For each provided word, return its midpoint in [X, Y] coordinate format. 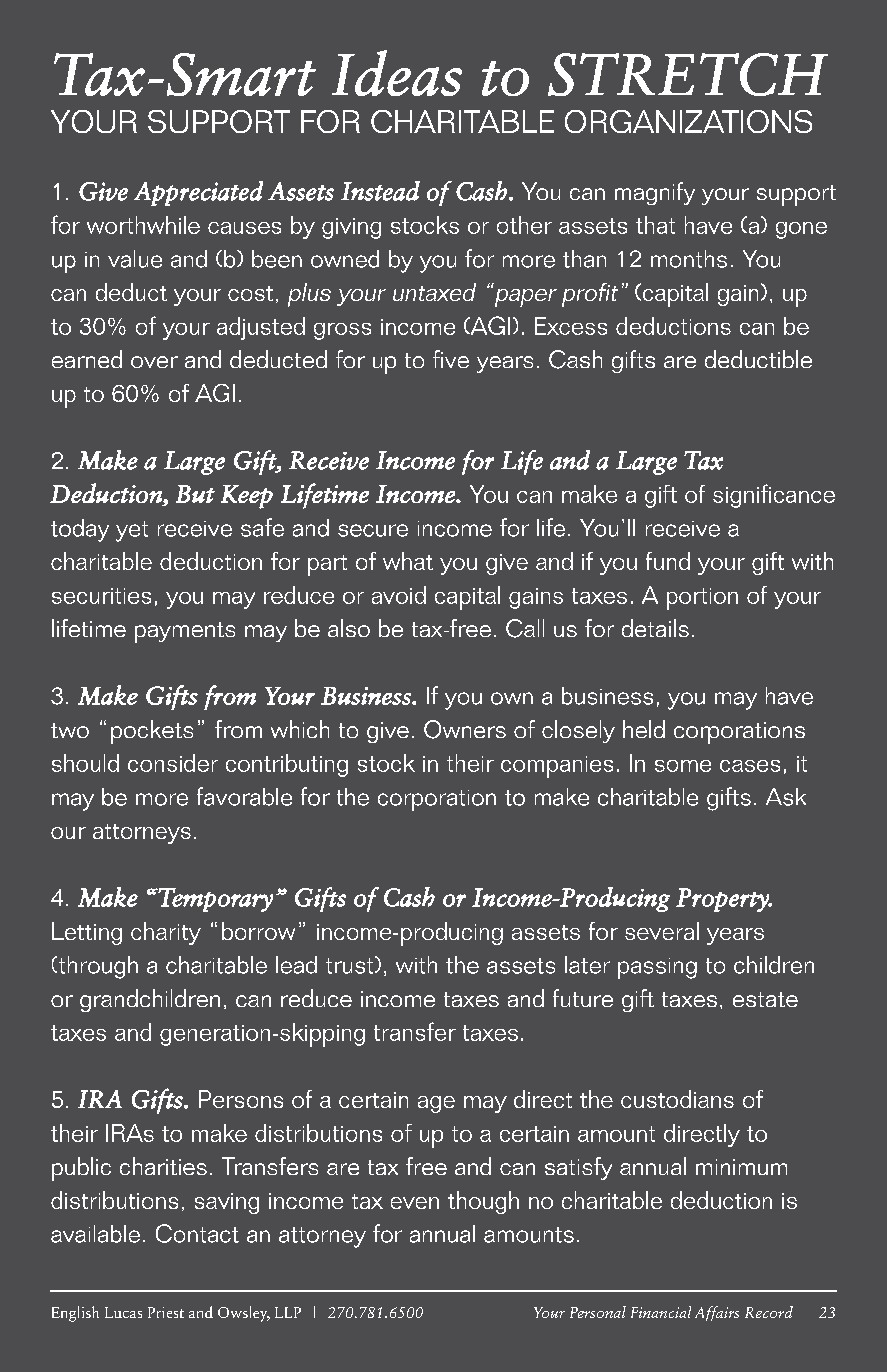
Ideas [397, 73]
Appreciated [198, 193]
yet [132, 531]
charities [163, 1166]
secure [373, 530]
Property [723, 900]
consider [173, 763]
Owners [465, 729]
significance [774, 496]
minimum [741, 1167]
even [415, 1203]
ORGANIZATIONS [688, 121]
